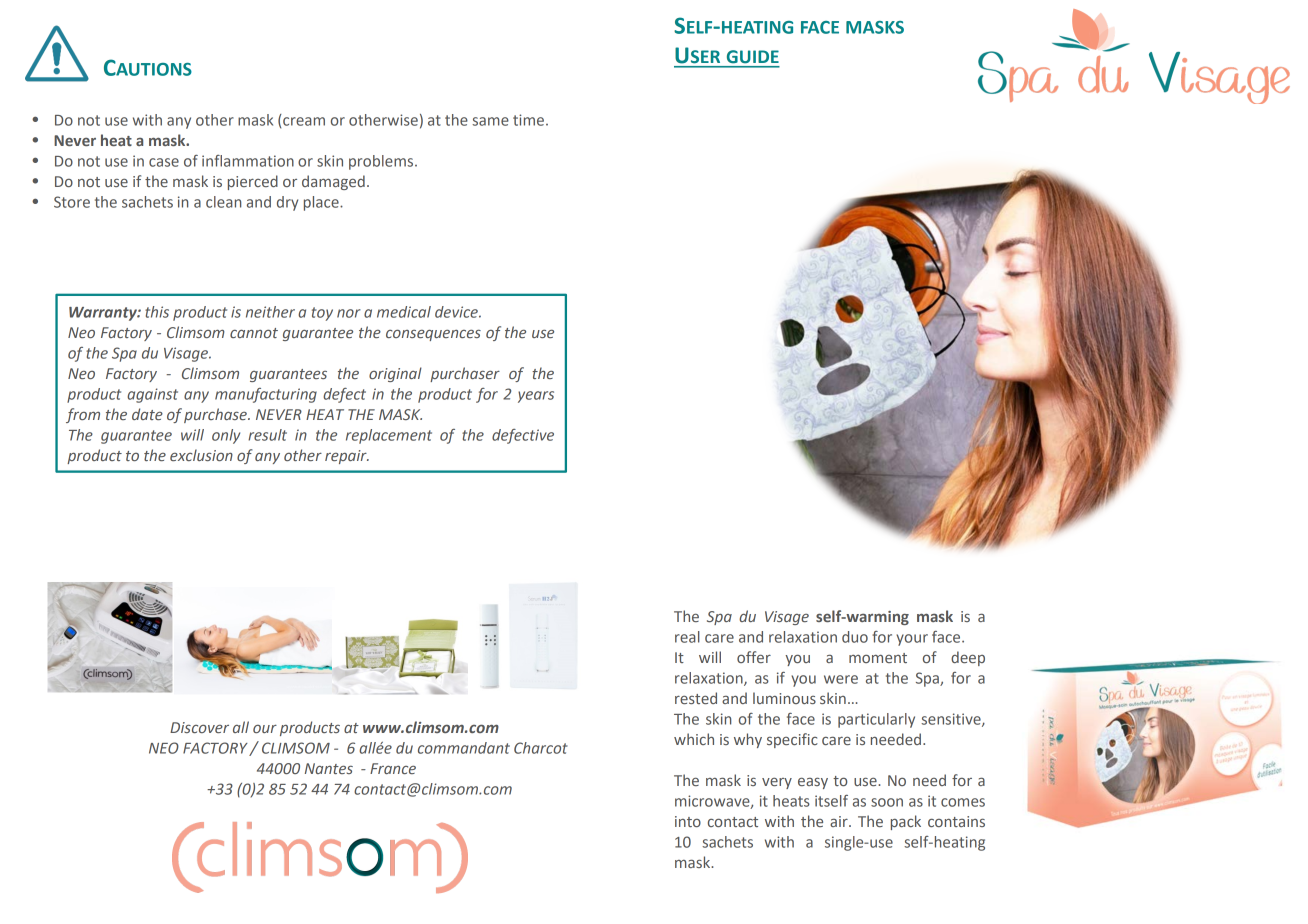 The height and width of the page is (924, 1308). I want to click on repair, so click(347, 457).
